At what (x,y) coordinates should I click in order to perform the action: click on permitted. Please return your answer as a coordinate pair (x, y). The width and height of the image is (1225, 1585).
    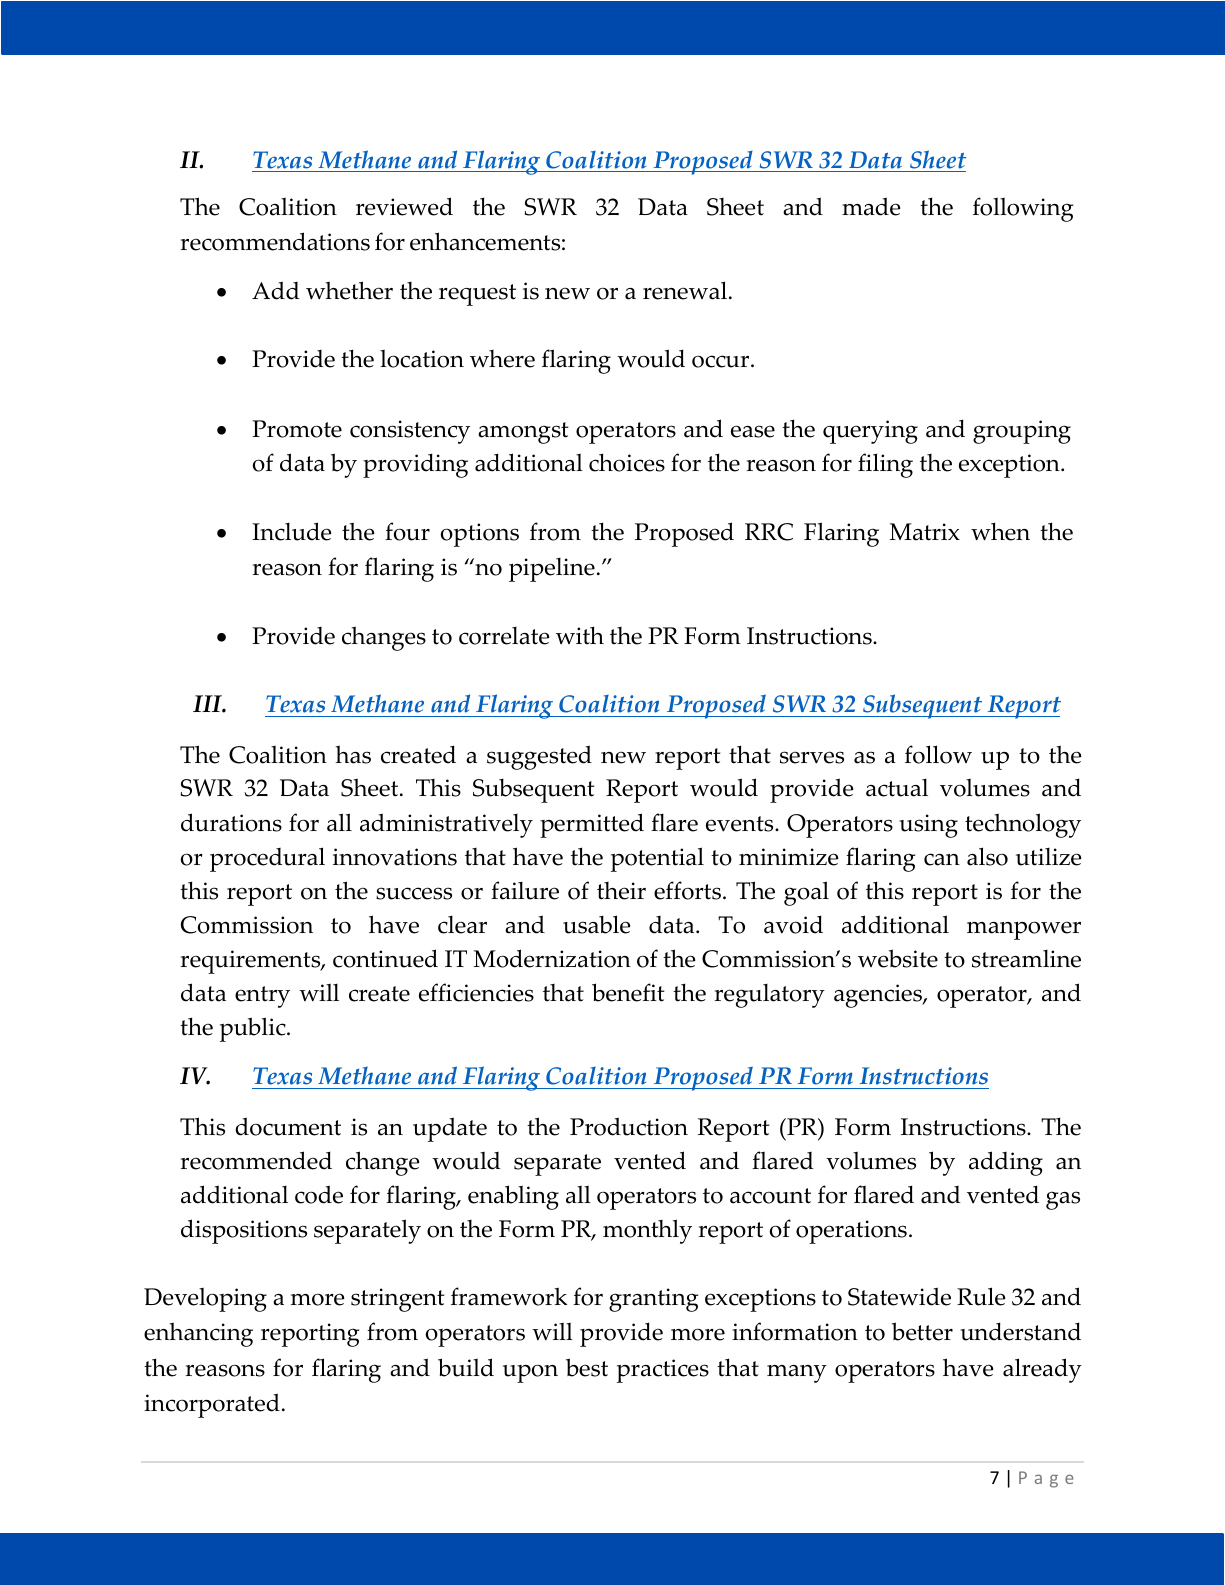
    Looking at the image, I should click on (592, 825).
